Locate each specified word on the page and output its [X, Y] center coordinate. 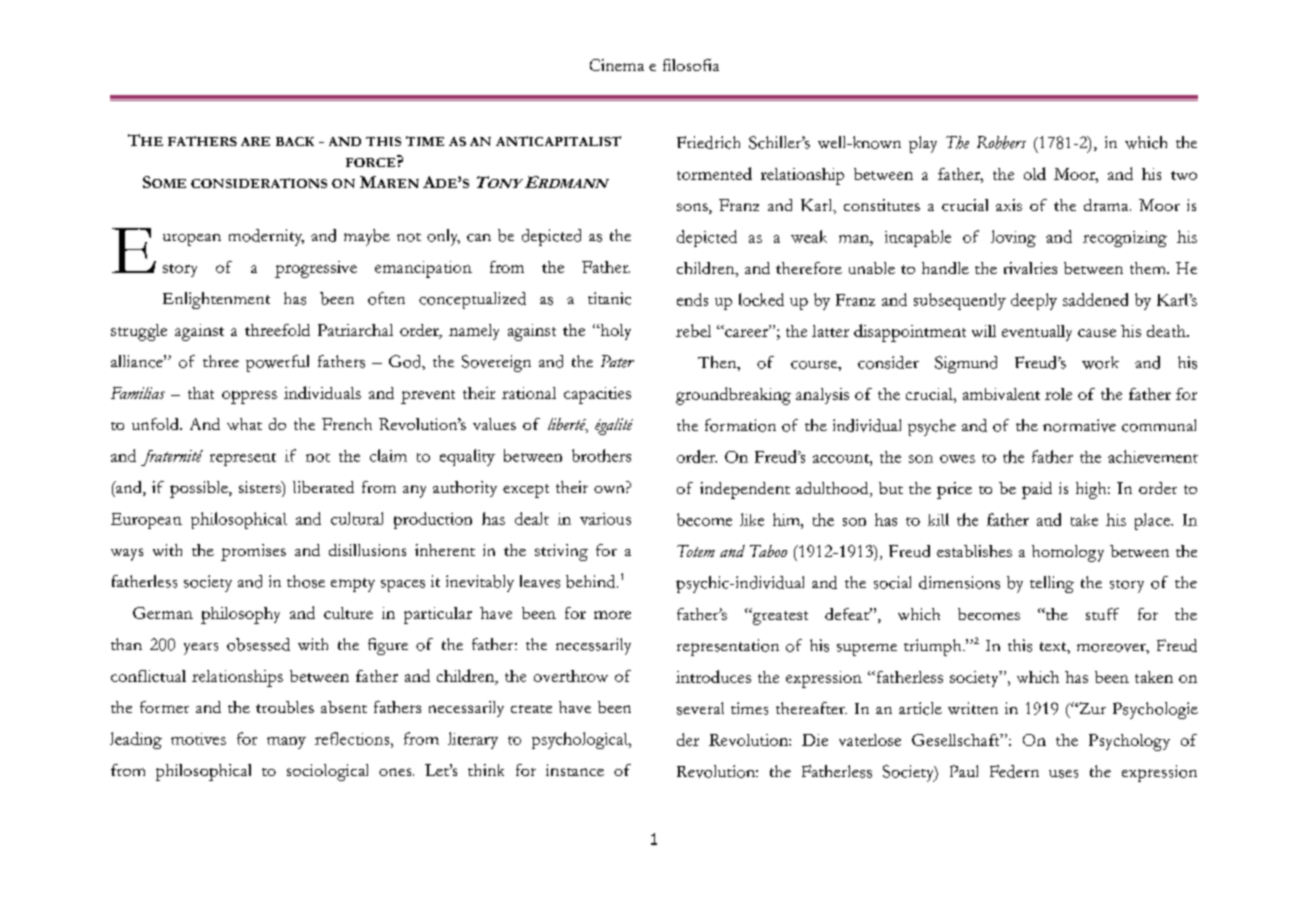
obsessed [258, 644]
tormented [714, 173]
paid [1037, 490]
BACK [295, 141]
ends [692, 299]
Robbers [1001, 142]
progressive [316, 269]
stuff [1102, 614]
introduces [713, 676]
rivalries [1030, 268]
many [286, 743]
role [1058, 394]
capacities [597, 395]
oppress [249, 397]
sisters [261, 487]
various [605, 519]
